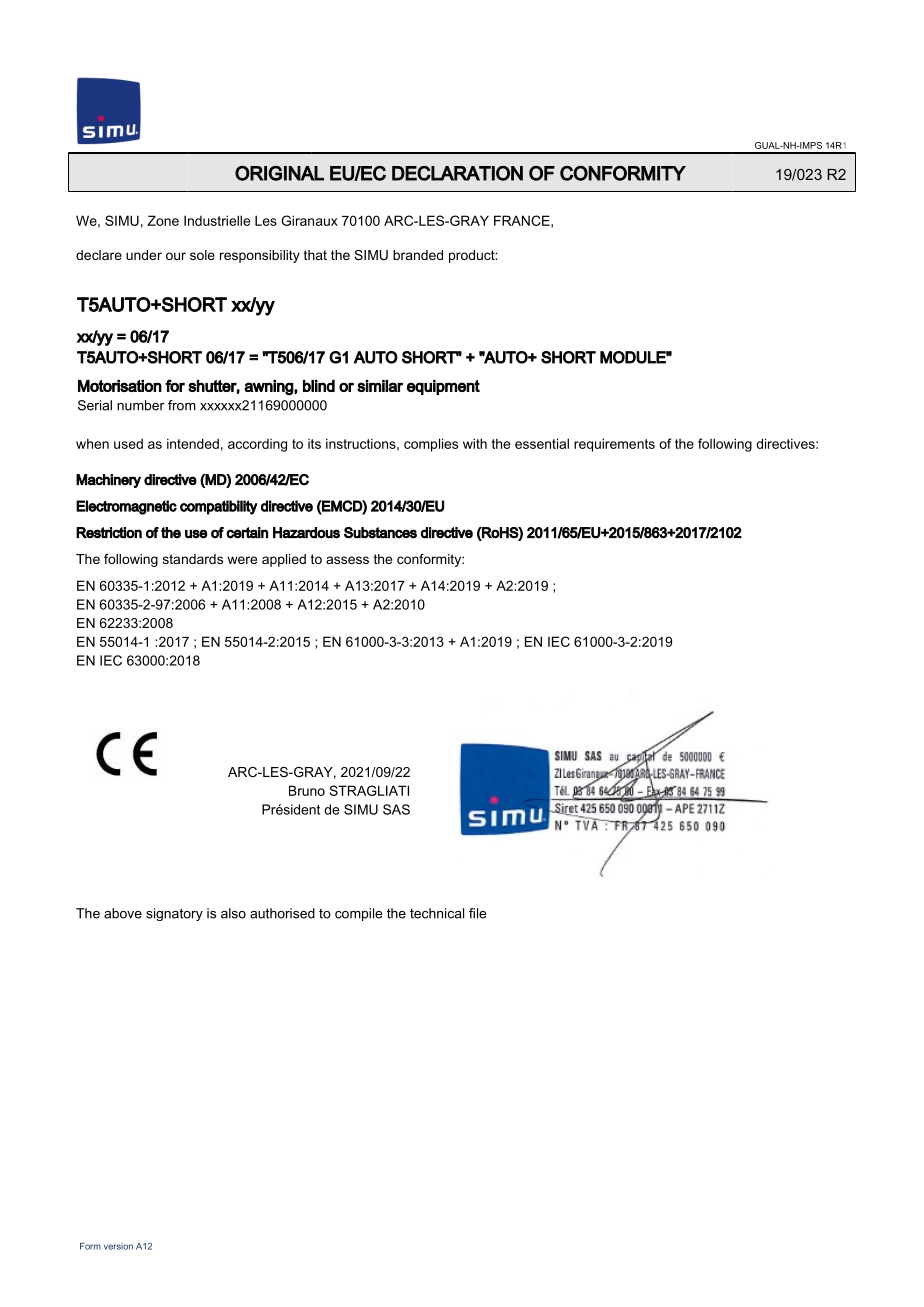 This image has height=1307, width=924. I want to click on above, so click(123, 913).
